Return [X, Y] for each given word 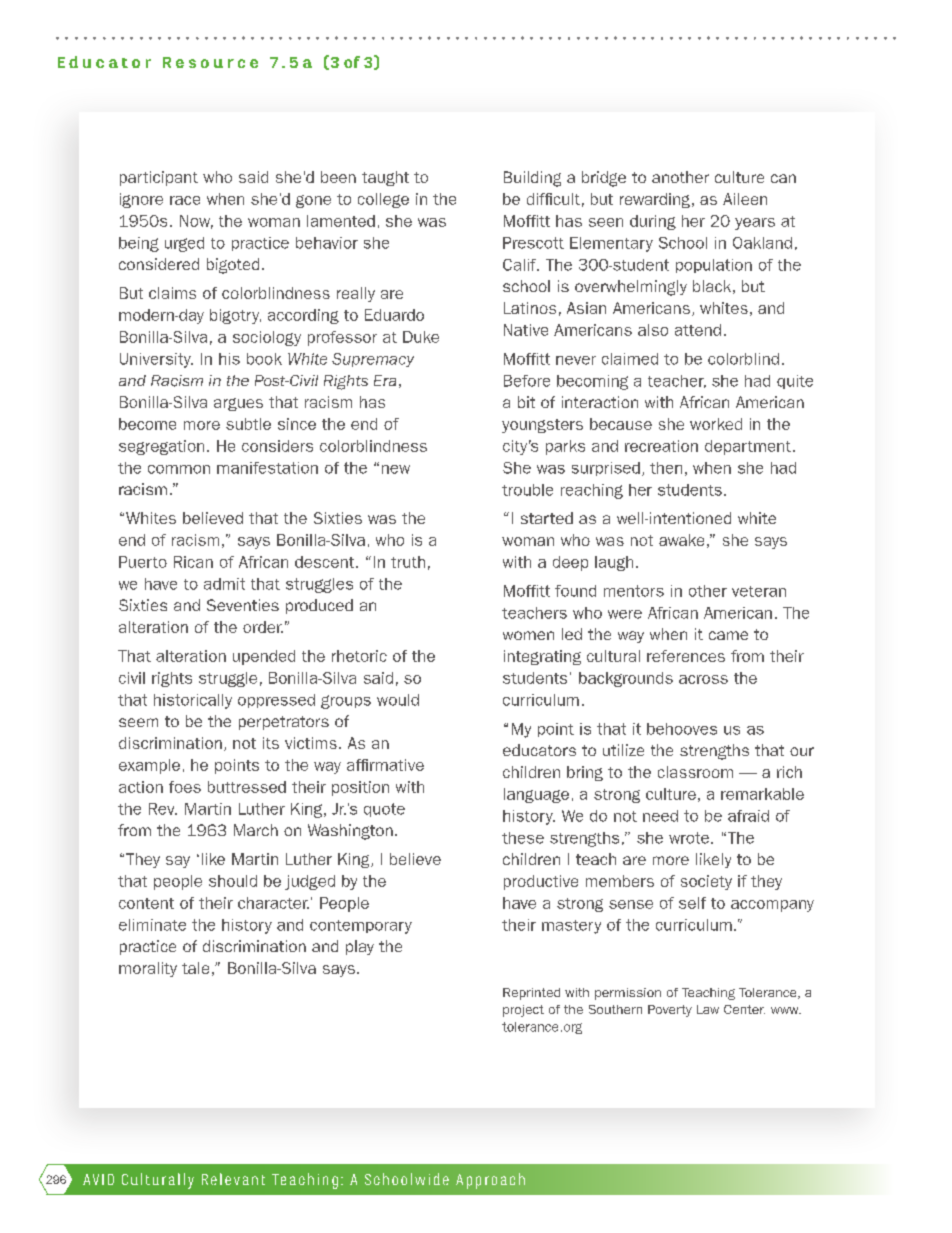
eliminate [152, 925]
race [185, 200]
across [703, 679]
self [692, 903]
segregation [161, 447]
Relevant [233, 1179]
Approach [490, 1181]
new [396, 469]
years [755, 224]
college [383, 200]
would [398, 700]
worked [716, 424]
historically [193, 701]
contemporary [361, 927]
